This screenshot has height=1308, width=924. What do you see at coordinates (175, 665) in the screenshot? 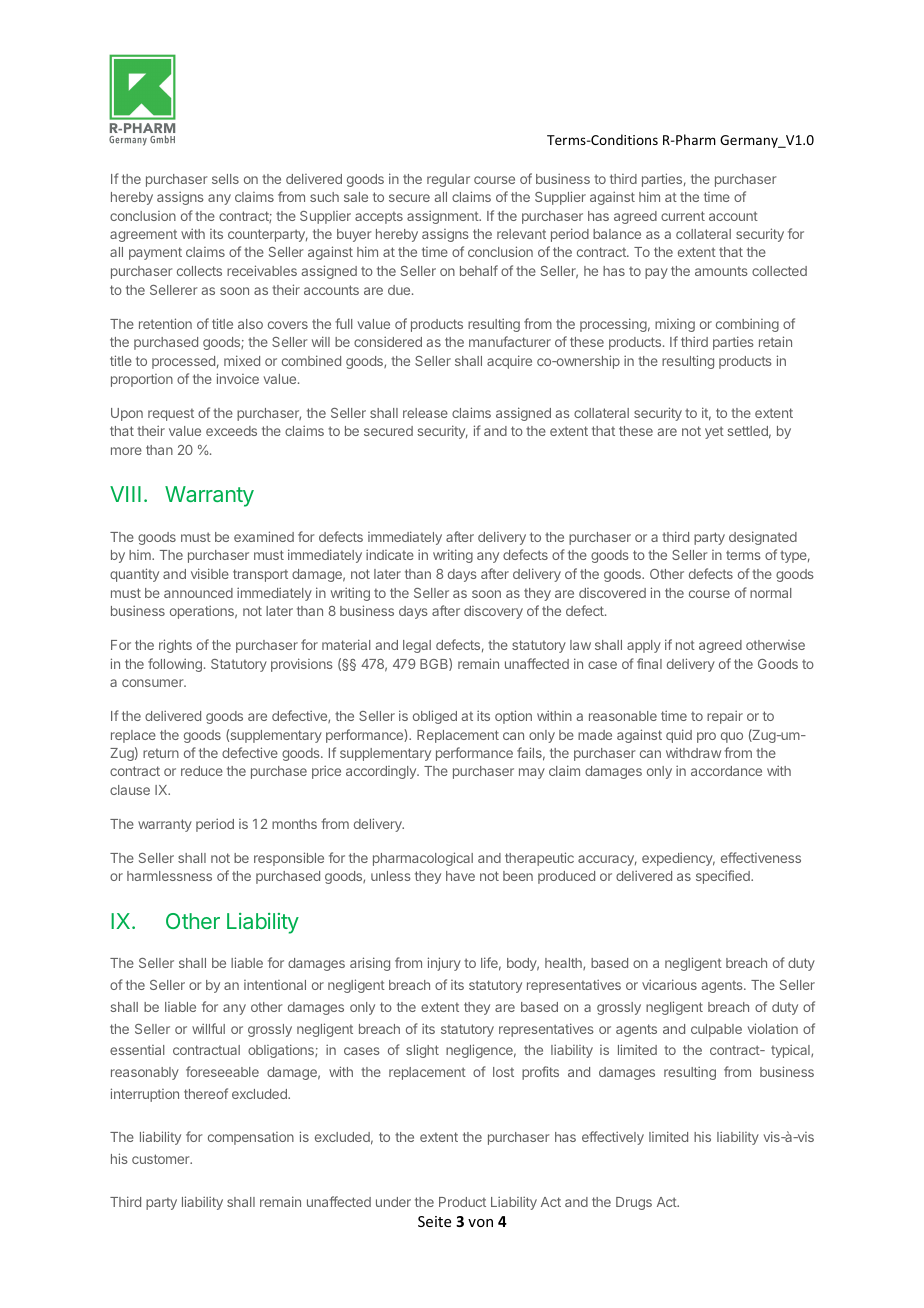
I see `following` at bounding box center [175, 665].
